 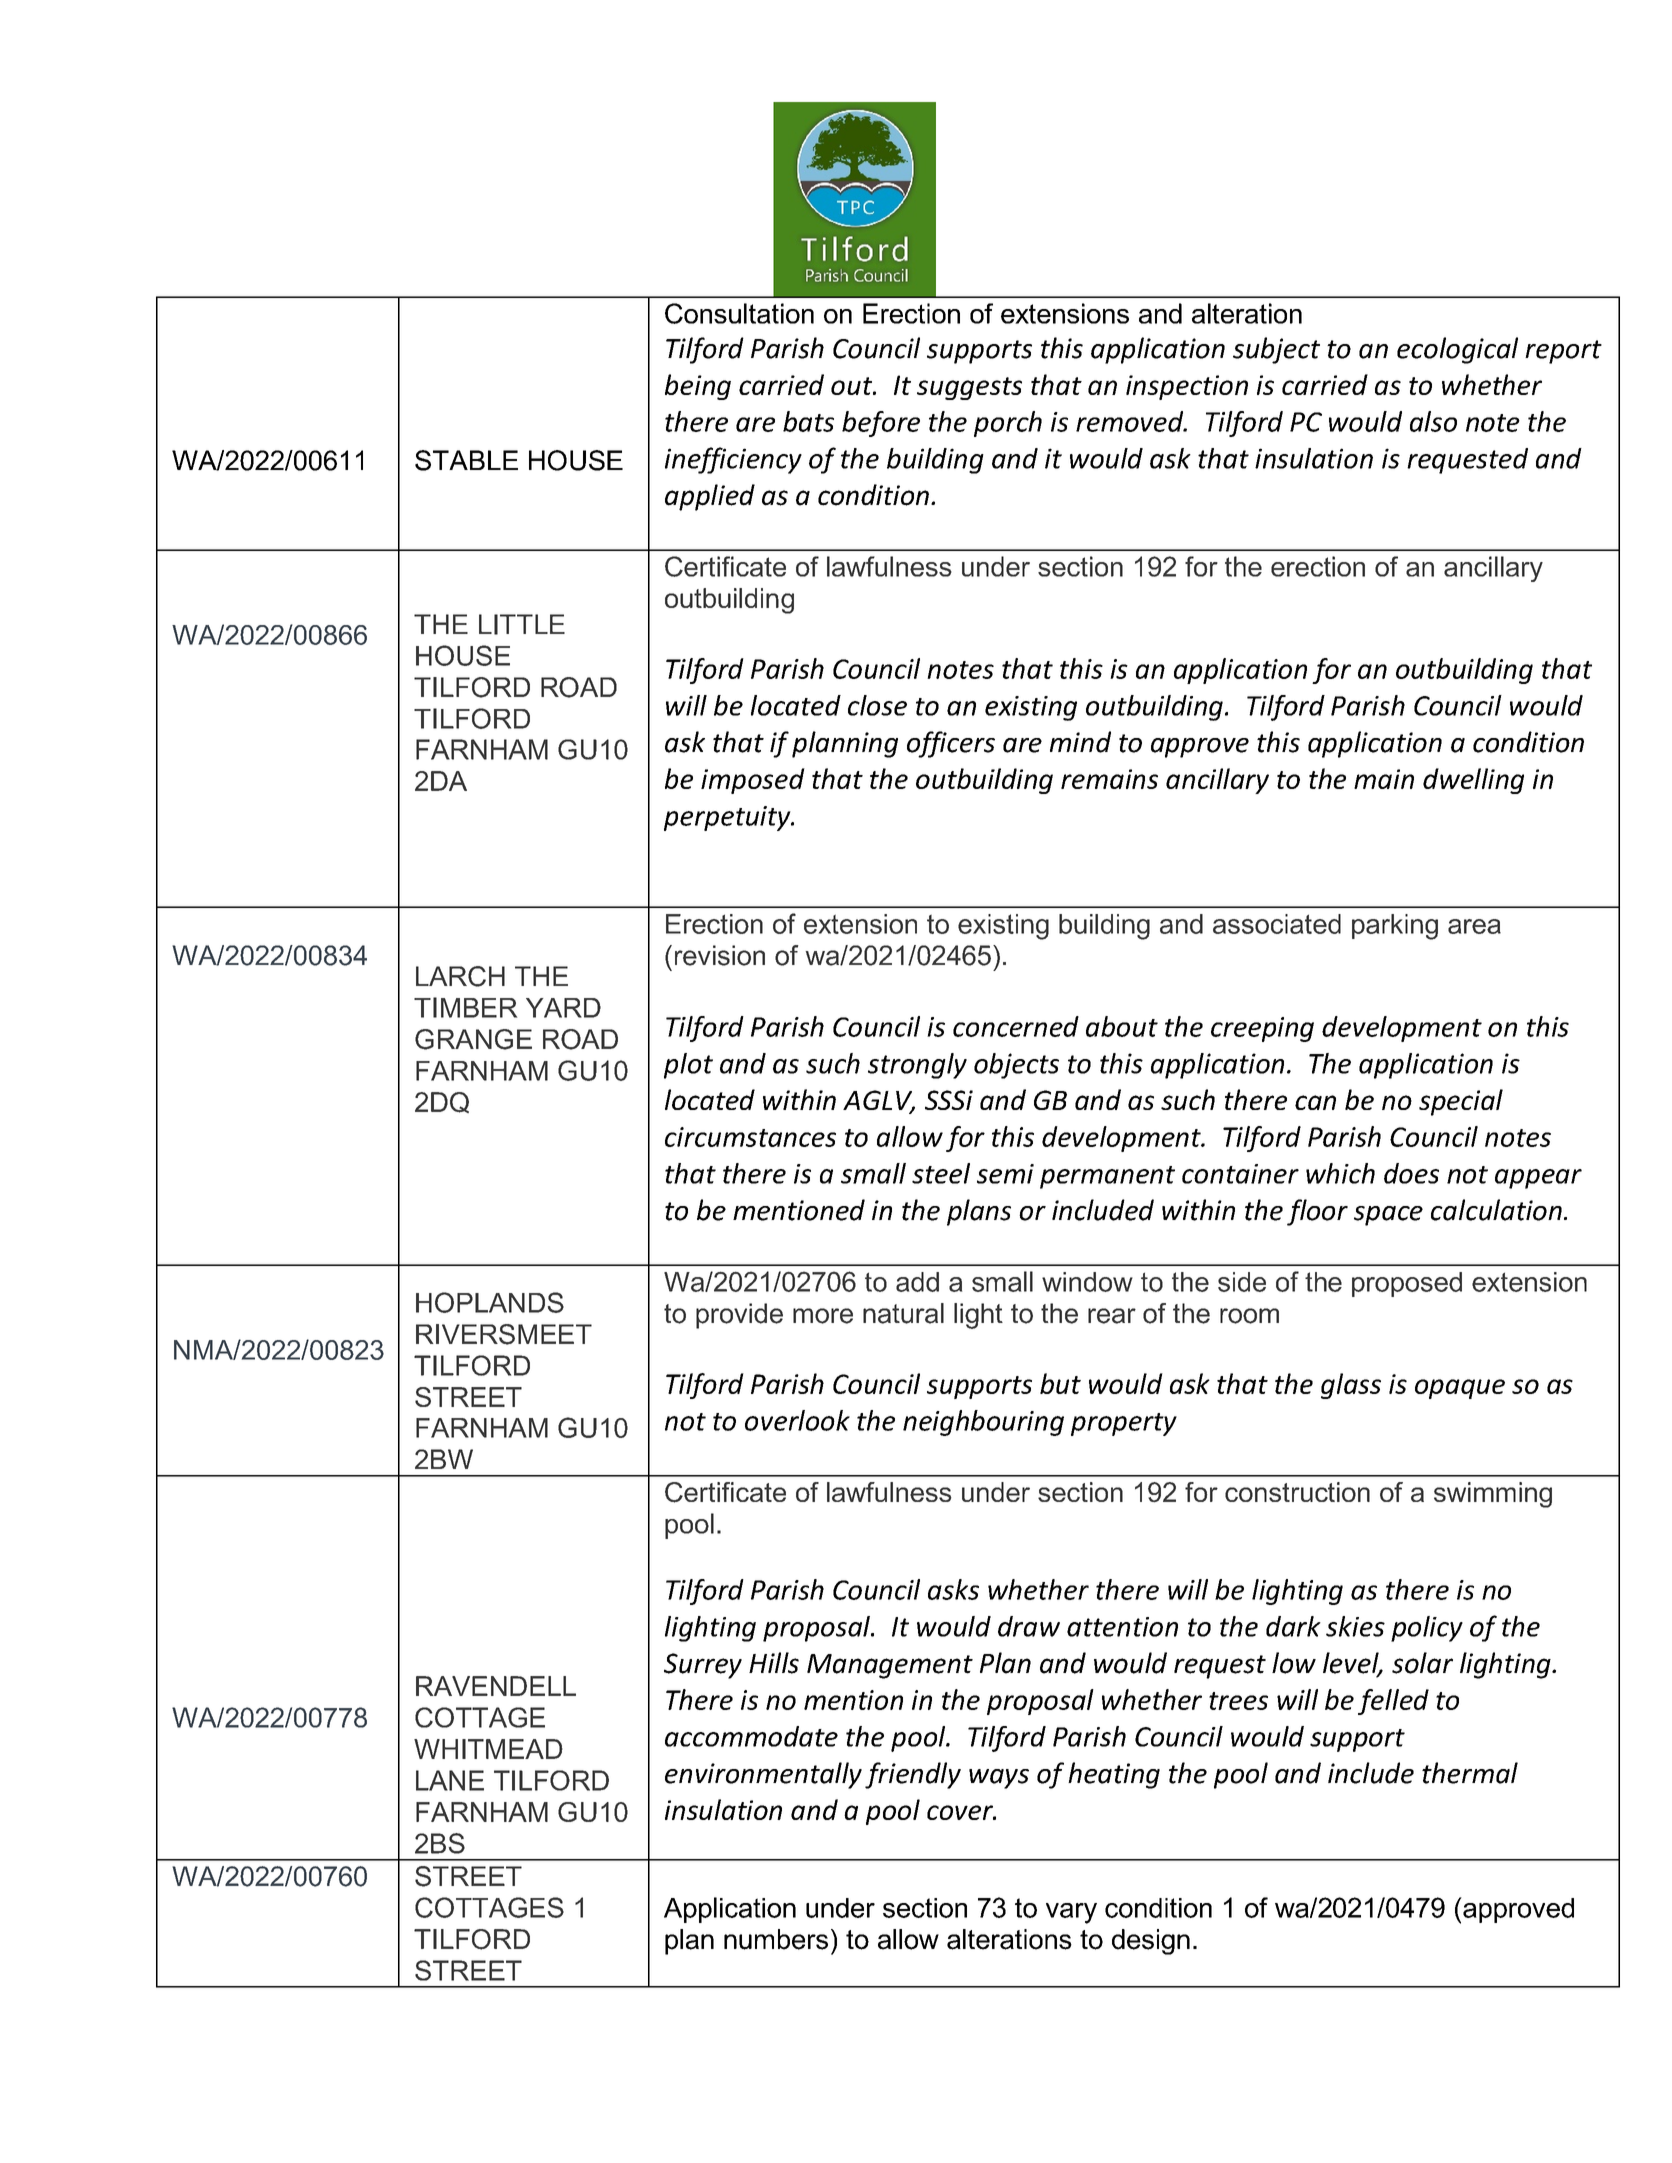 What do you see at coordinates (688, 1066) in the screenshot?
I see `plot` at bounding box center [688, 1066].
